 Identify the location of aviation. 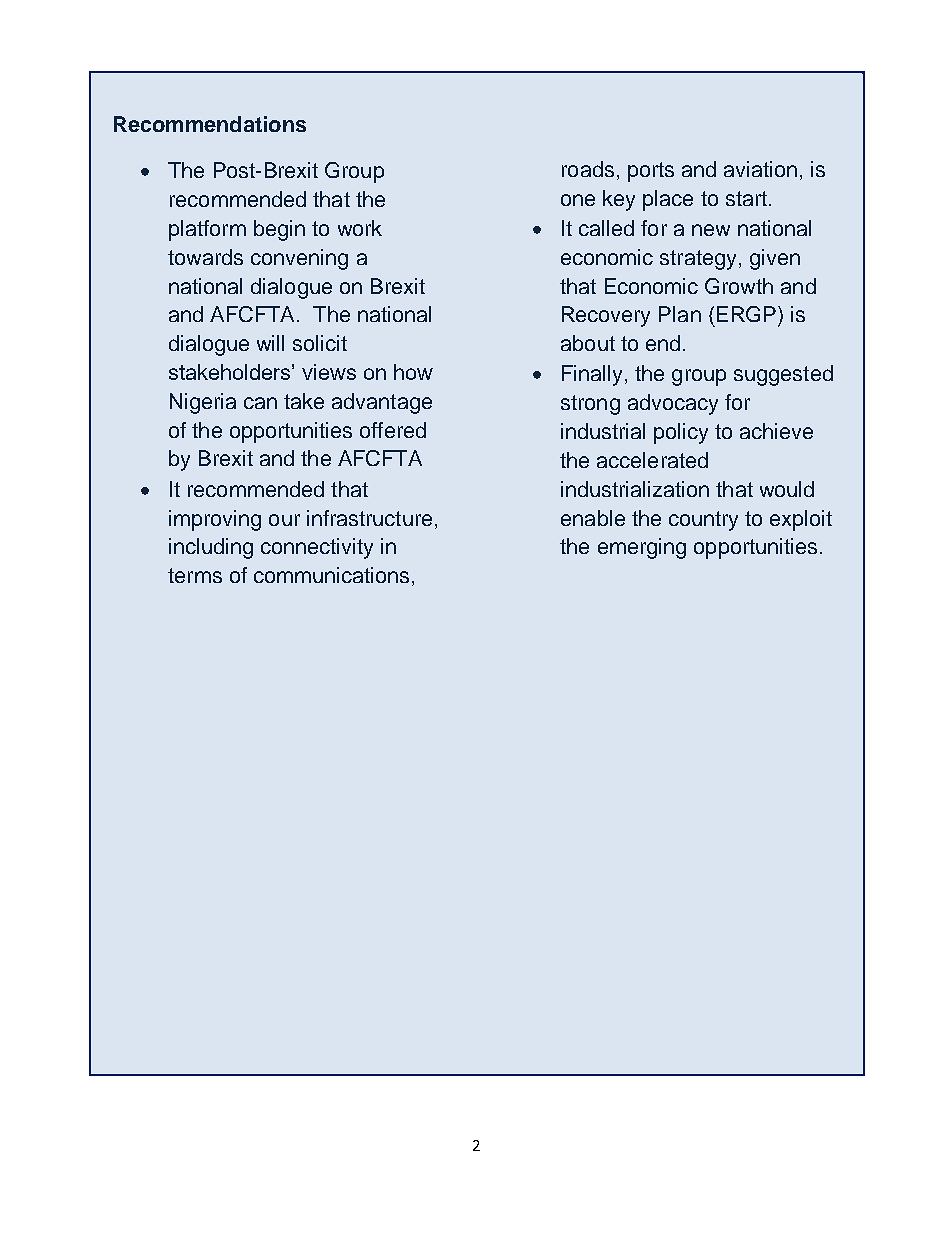
(760, 169).
